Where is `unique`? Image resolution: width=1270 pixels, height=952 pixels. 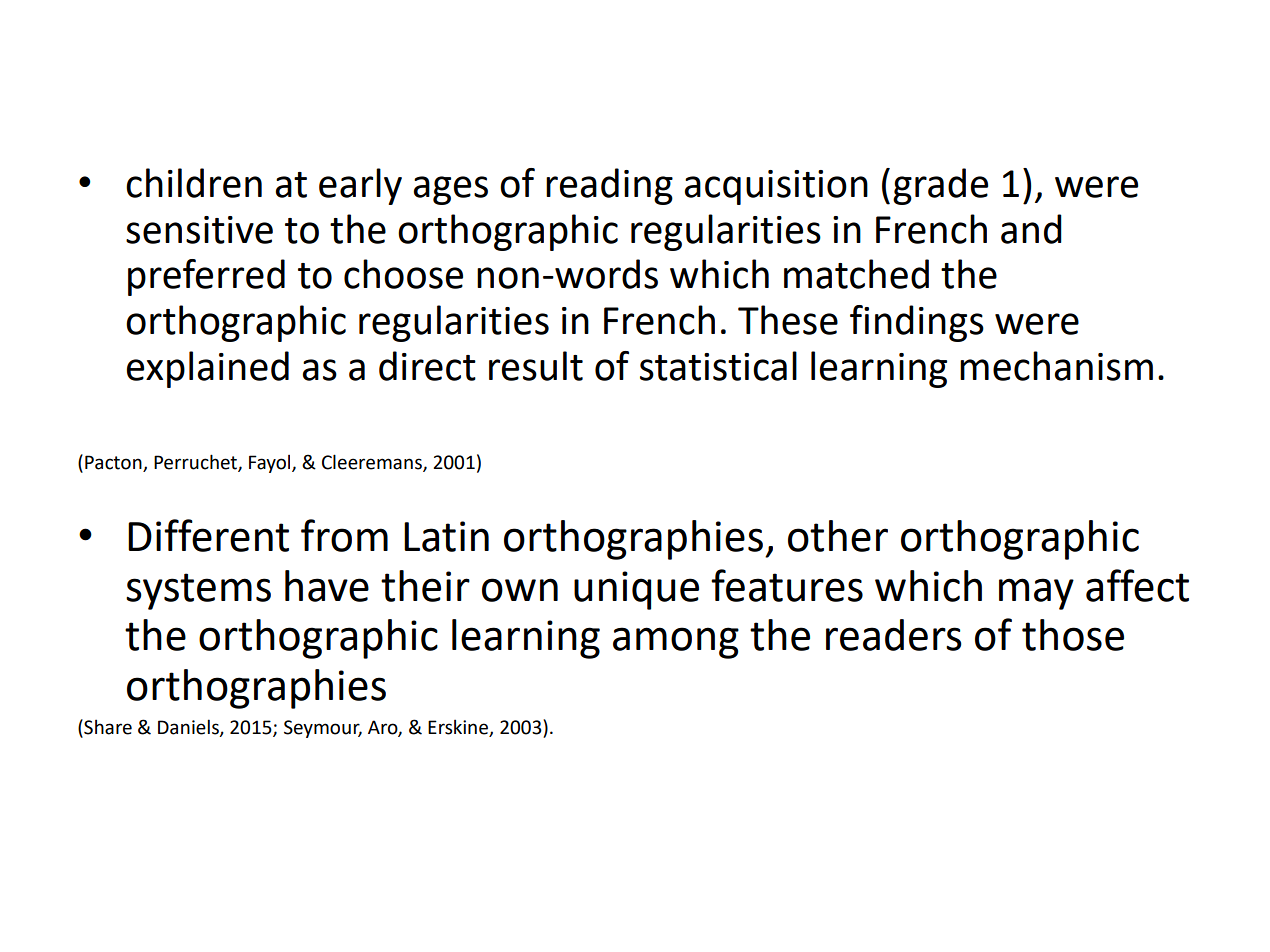 unique is located at coordinates (636, 590).
